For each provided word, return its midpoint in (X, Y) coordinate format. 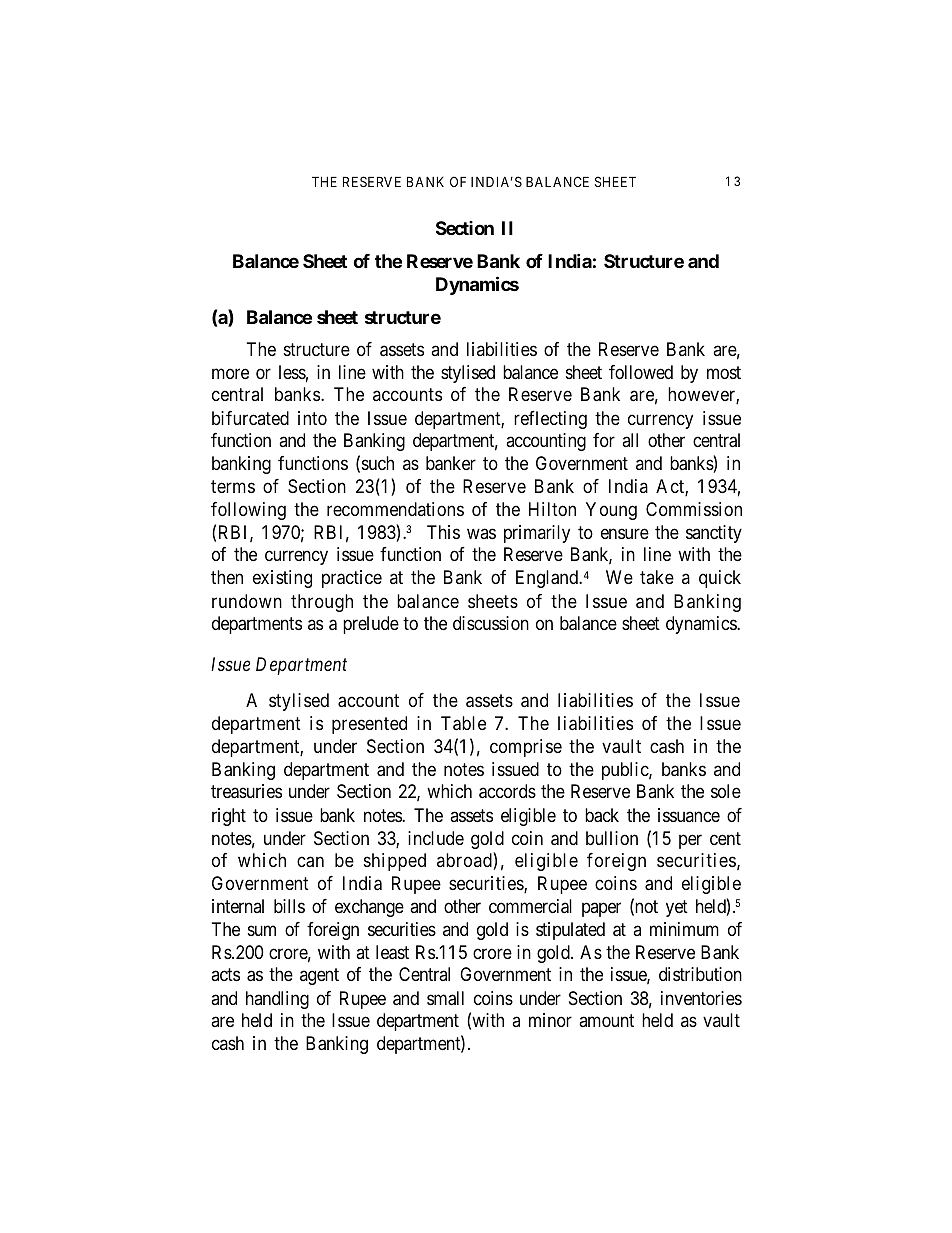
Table (463, 723)
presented (369, 725)
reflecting (550, 420)
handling (277, 1000)
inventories (701, 998)
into (312, 418)
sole (726, 791)
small (445, 998)
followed (641, 372)
